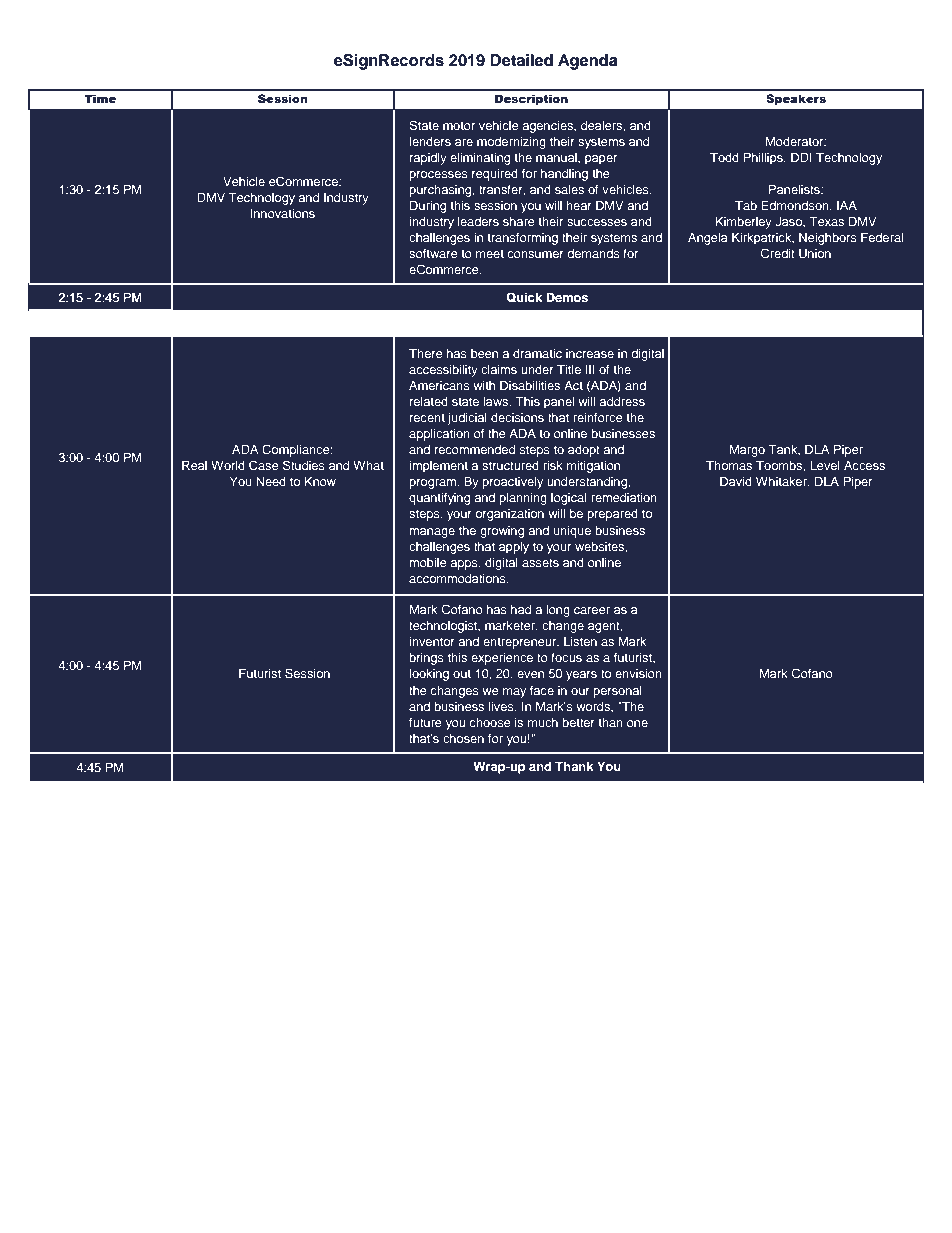 This screenshot has height=1233, width=952. Describe the element at coordinates (747, 450) in the screenshot. I see `Margo` at that location.
